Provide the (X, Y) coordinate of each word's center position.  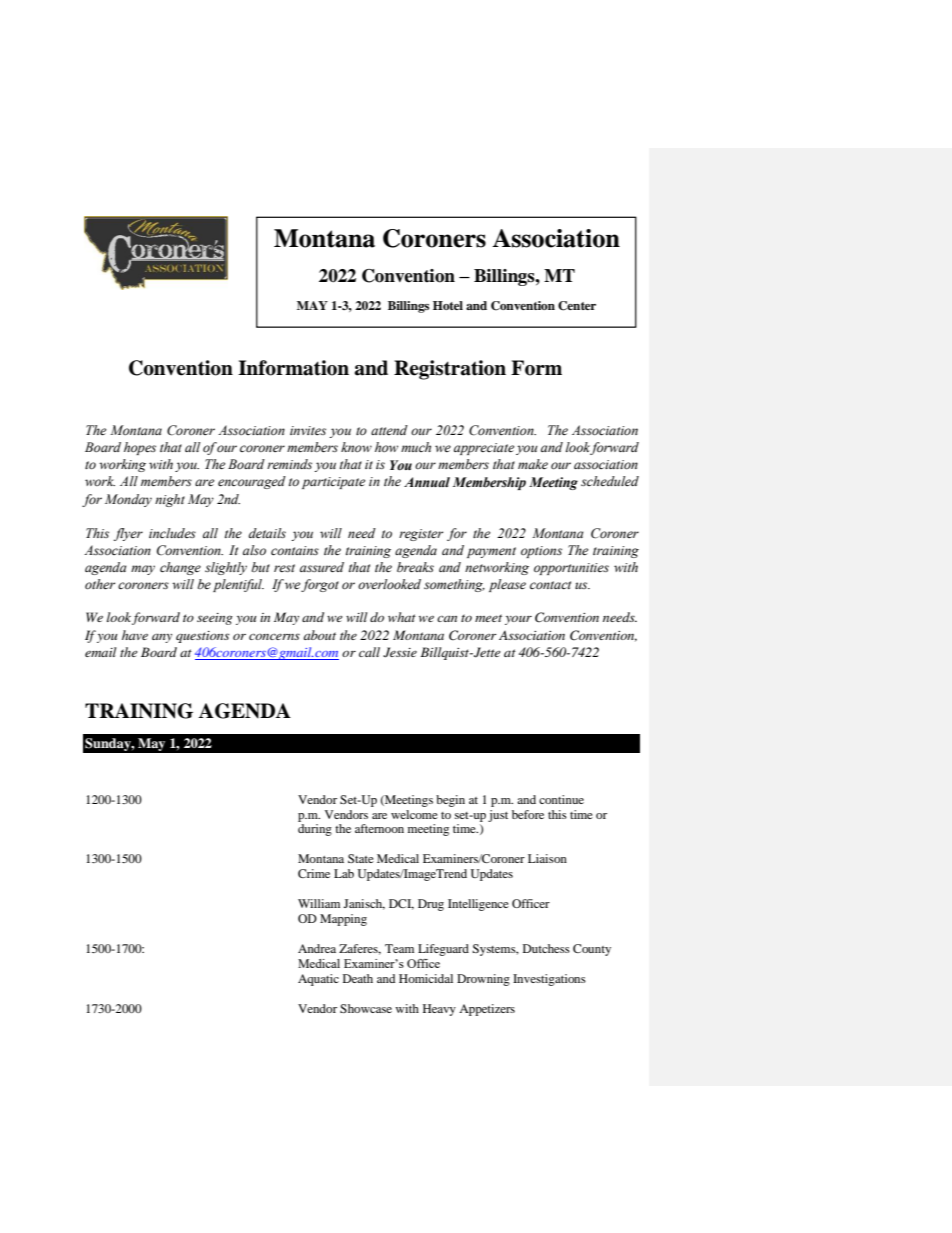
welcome (414, 814)
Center (577, 306)
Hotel (448, 305)
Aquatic (318, 980)
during (315, 830)
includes (172, 533)
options (541, 552)
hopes (140, 448)
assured (322, 567)
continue (561, 799)
